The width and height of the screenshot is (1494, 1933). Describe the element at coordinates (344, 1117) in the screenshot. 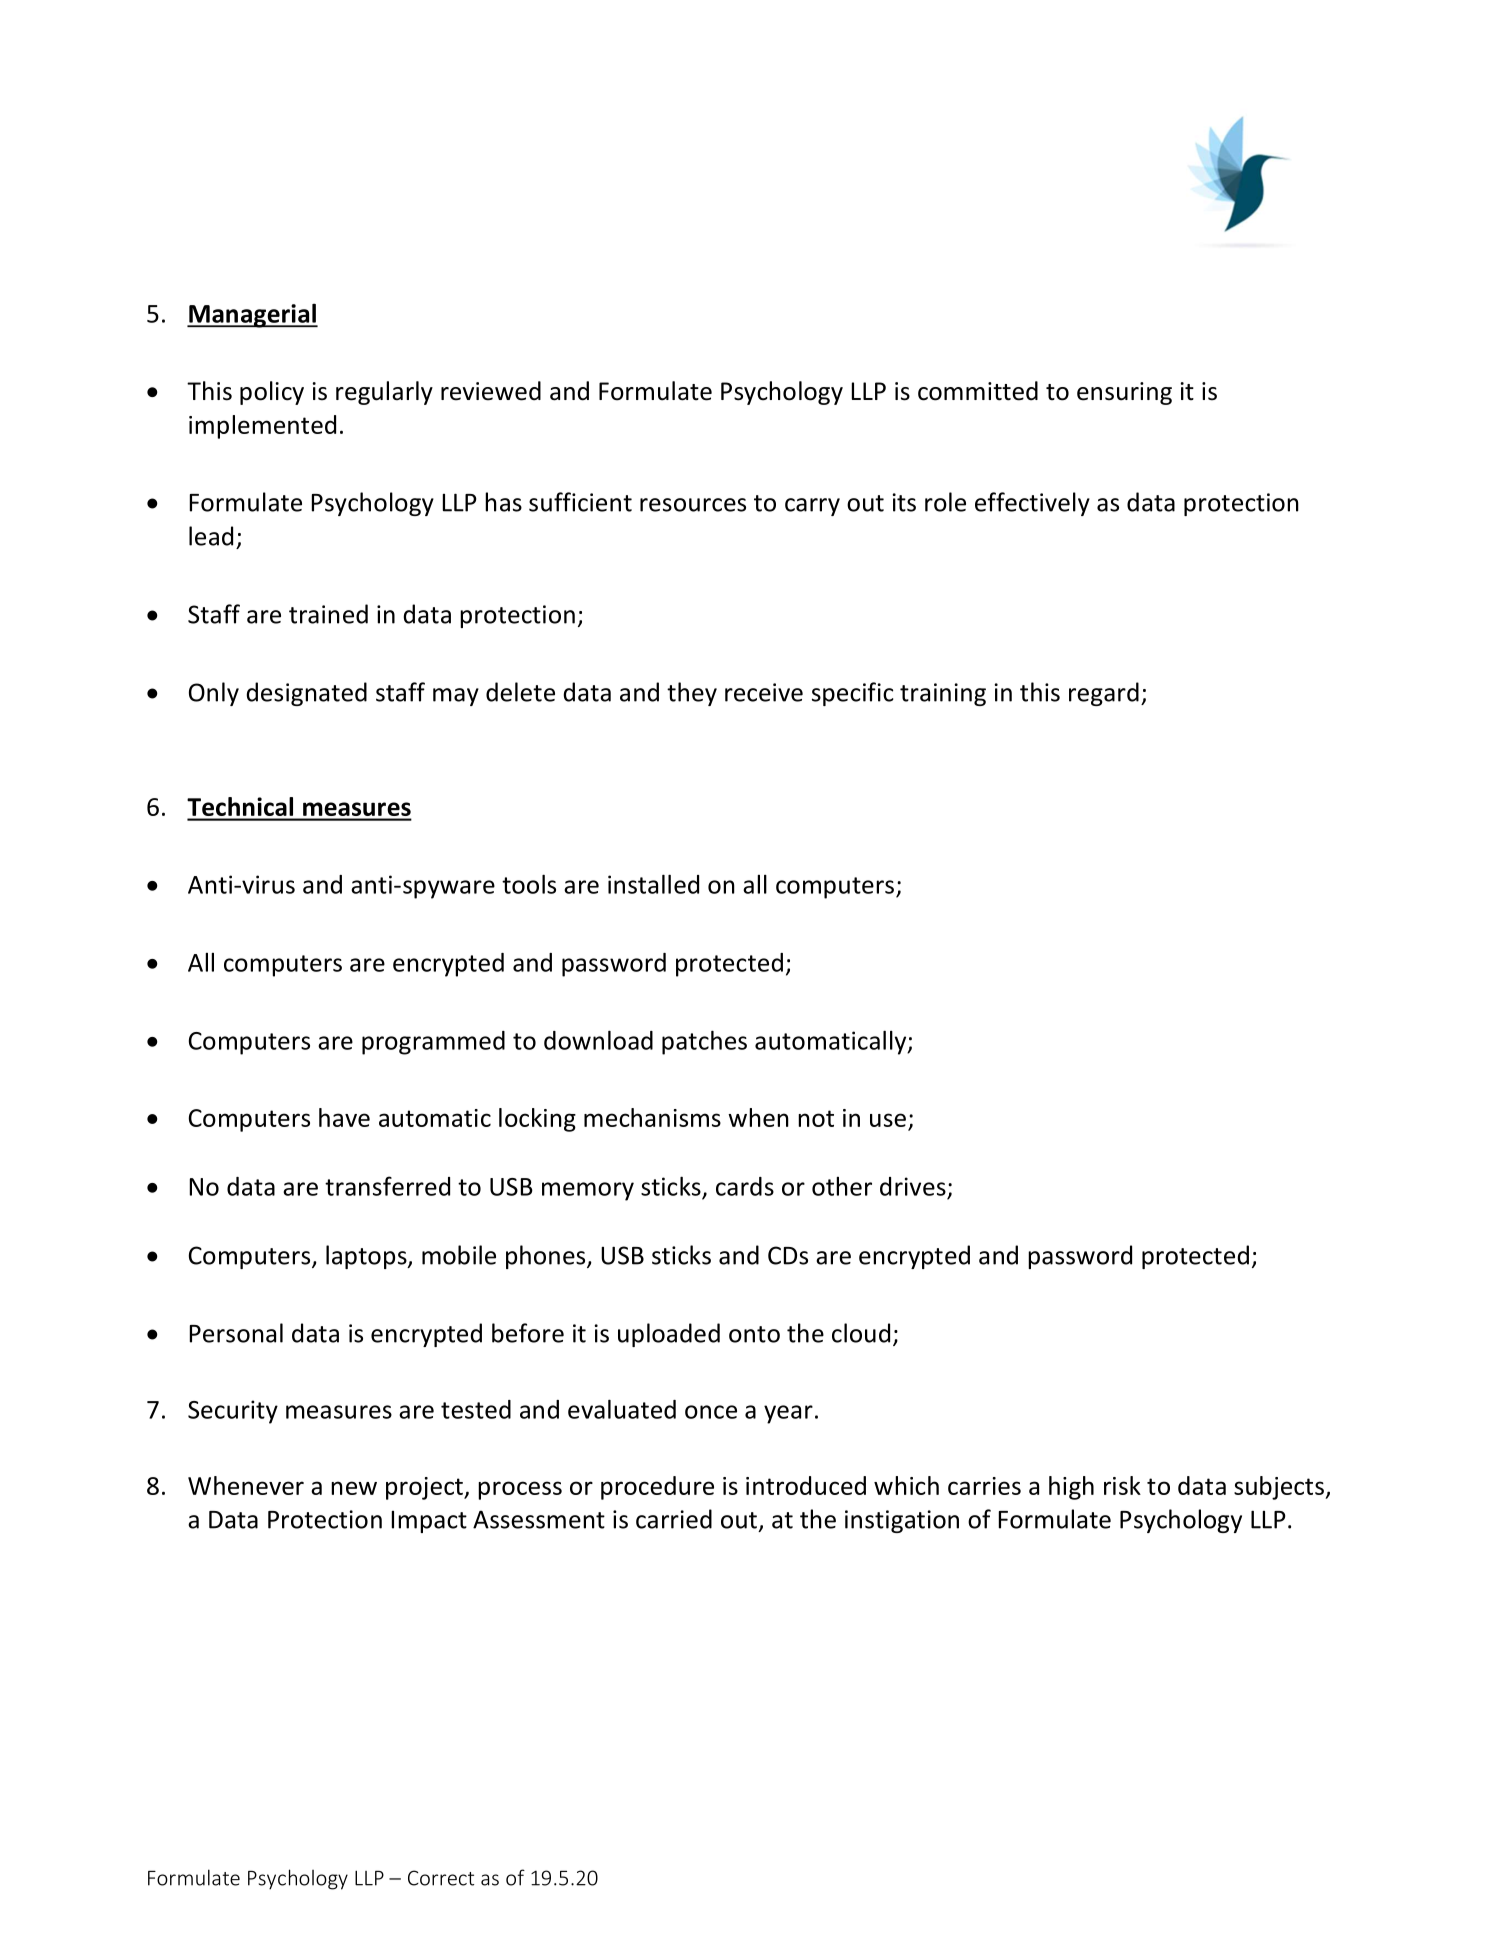

I see `have` at that location.
